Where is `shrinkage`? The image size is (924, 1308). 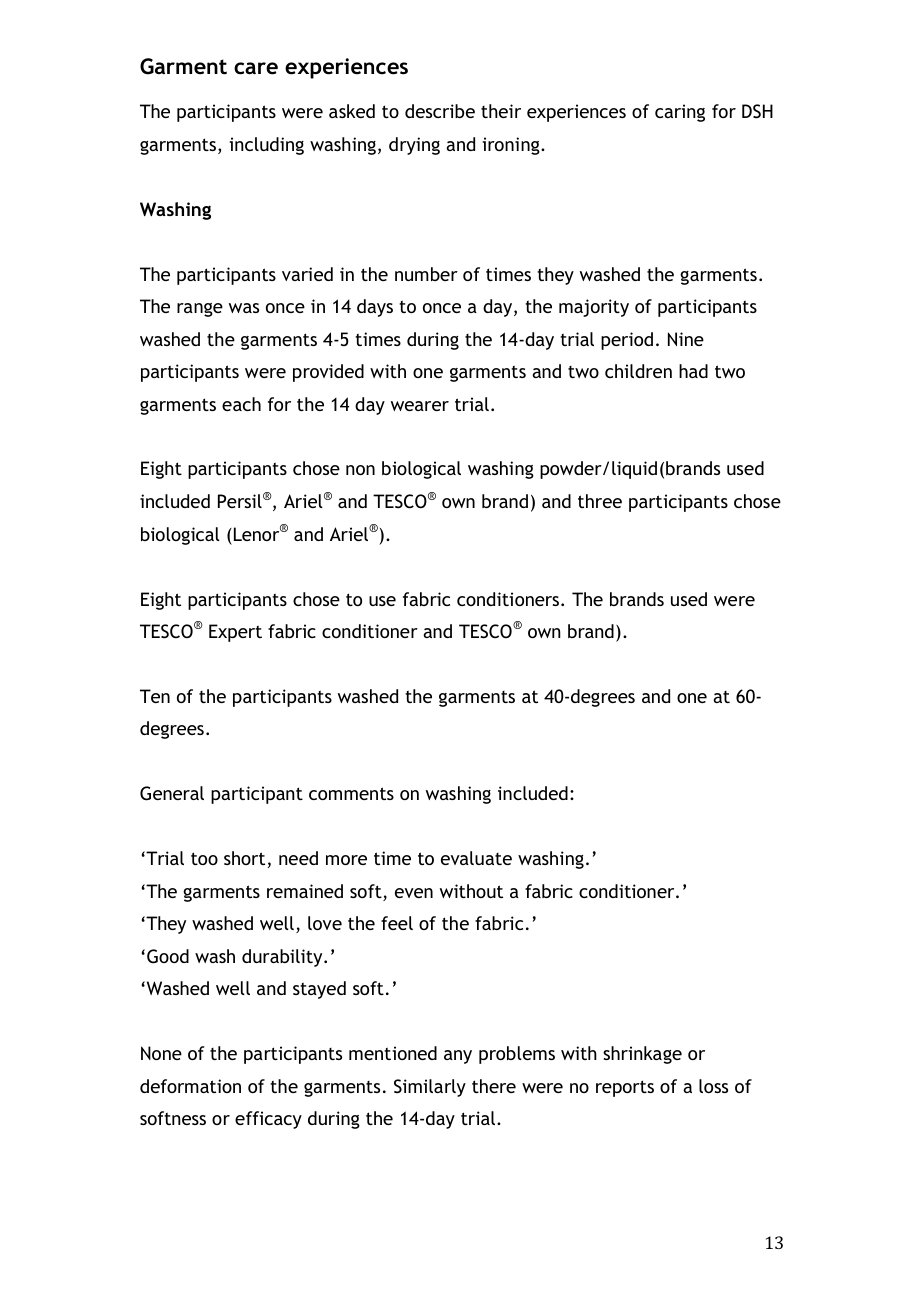 shrinkage is located at coordinates (642, 1055).
